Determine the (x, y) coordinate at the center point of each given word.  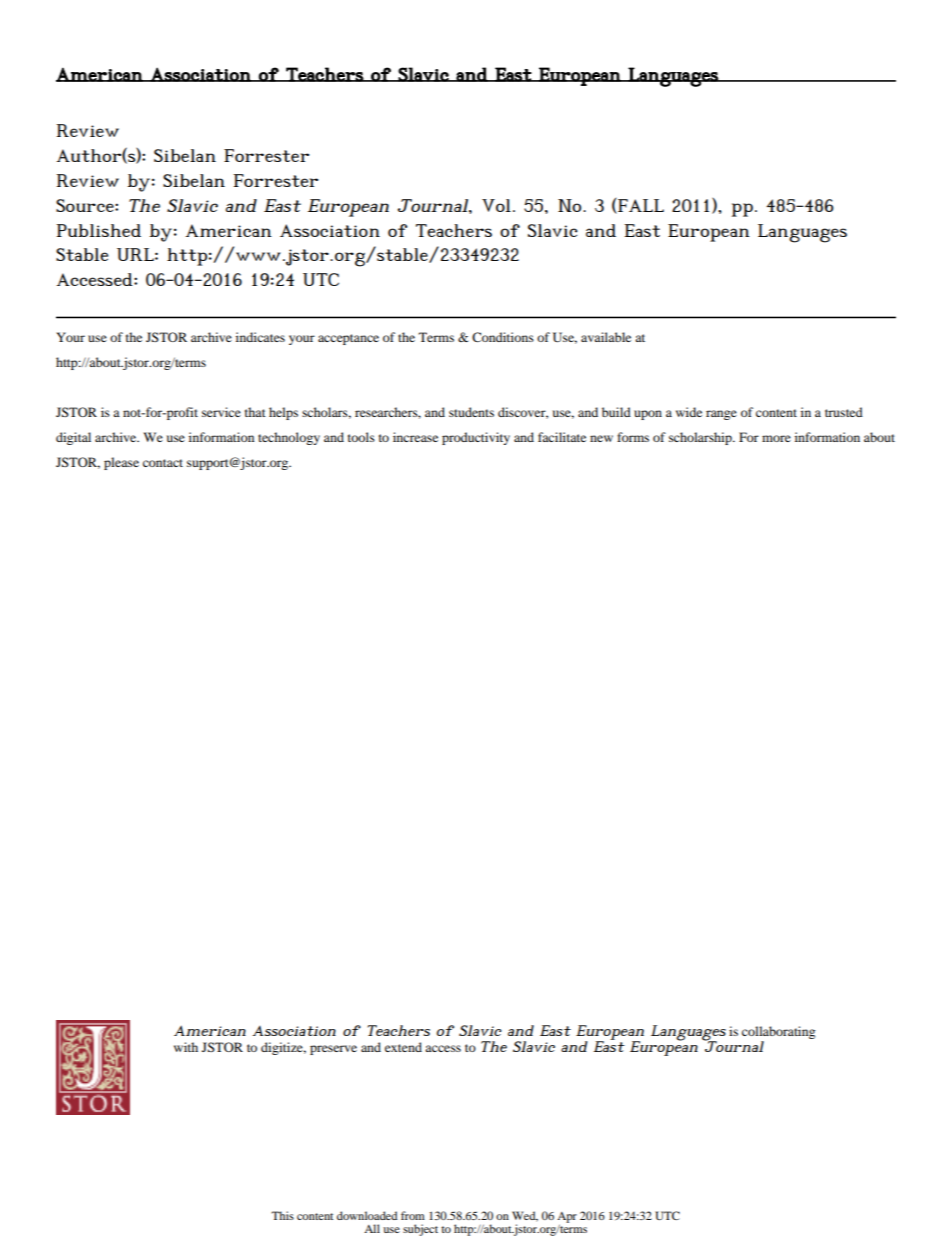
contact (163, 463)
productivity (476, 438)
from (413, 1215)
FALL (640, 206)
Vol (496, 205)
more (776, 438)
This (282, 1215)
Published (99, 230)
